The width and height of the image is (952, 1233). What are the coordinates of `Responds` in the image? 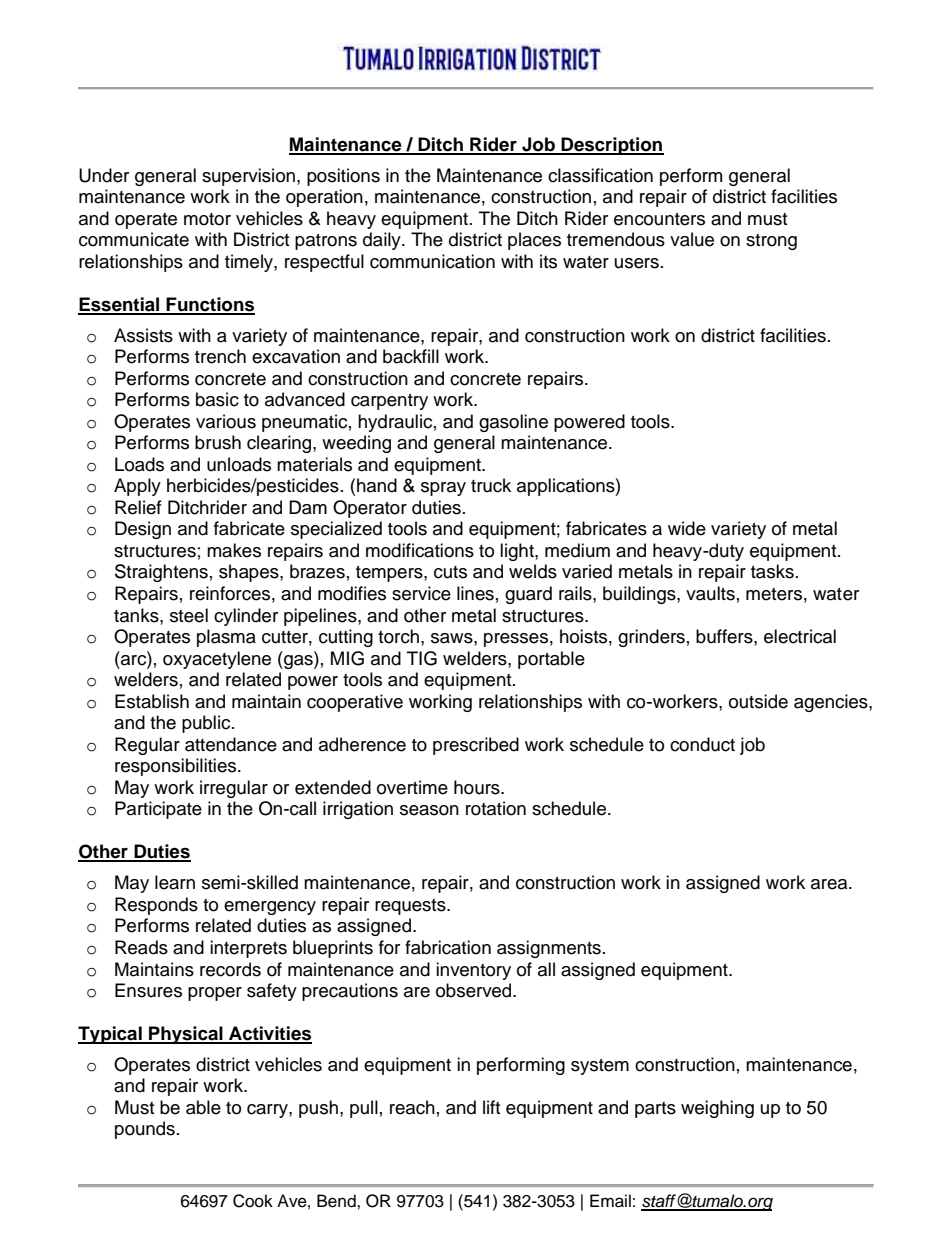 It's located at (156, 906).
